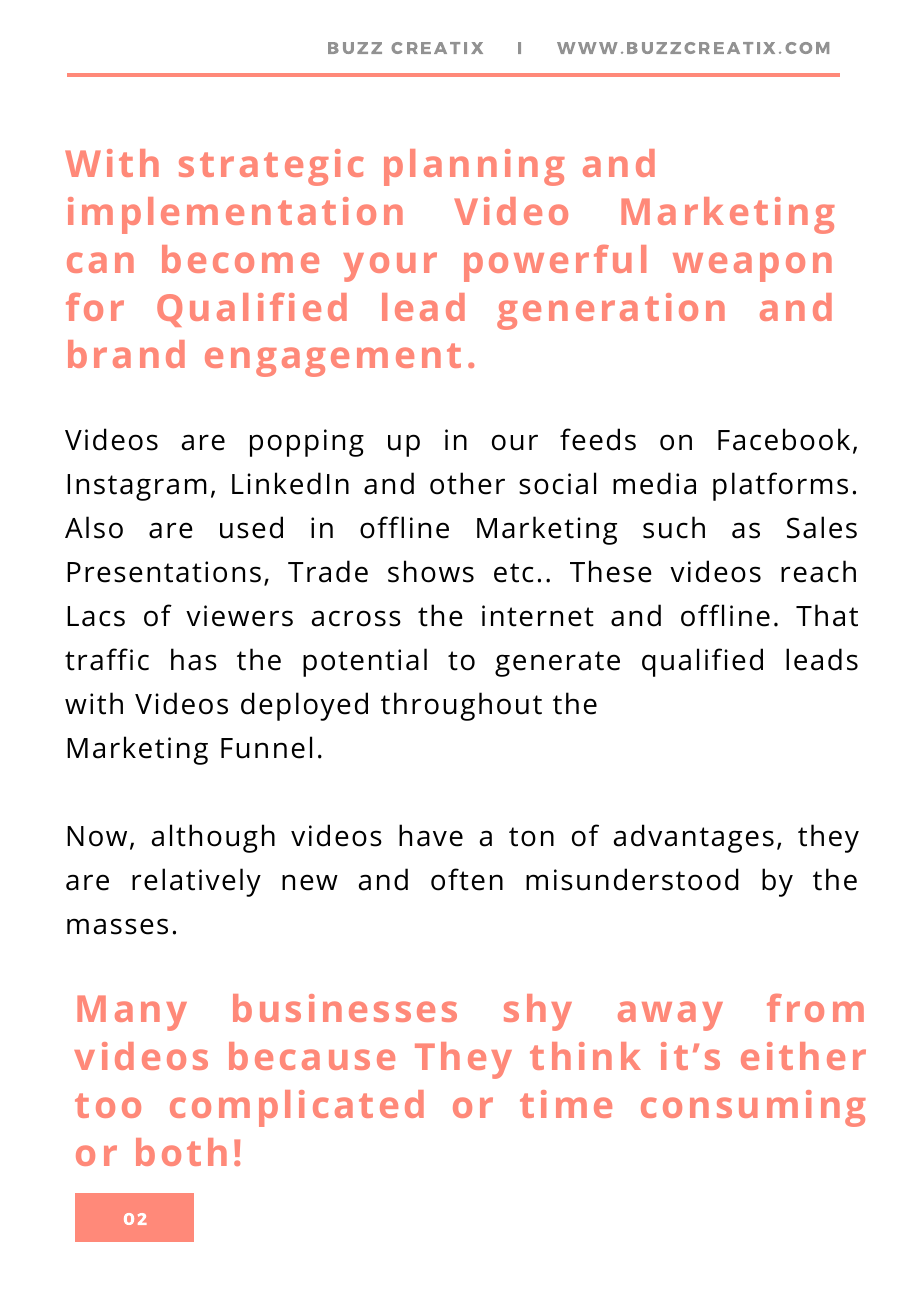  What do you see at coordinates (474, 167) in the page?
I see `planning` at bounding box center [474, 167].
